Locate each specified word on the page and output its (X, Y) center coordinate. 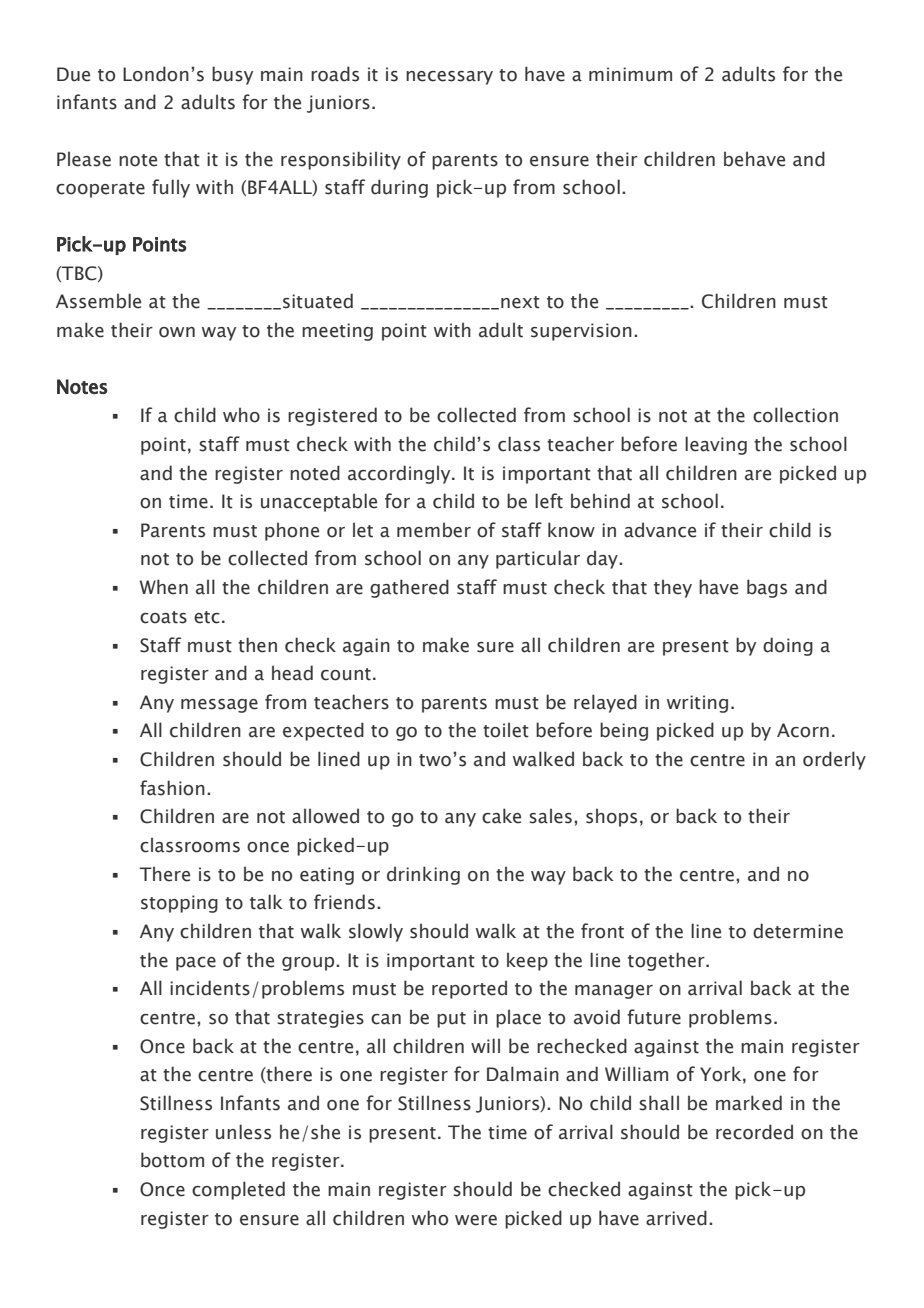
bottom (172, 1160)
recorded (754, 1132)
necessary (449, 78)
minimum (630, 74)
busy (232, 75)
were (476, 1220)
